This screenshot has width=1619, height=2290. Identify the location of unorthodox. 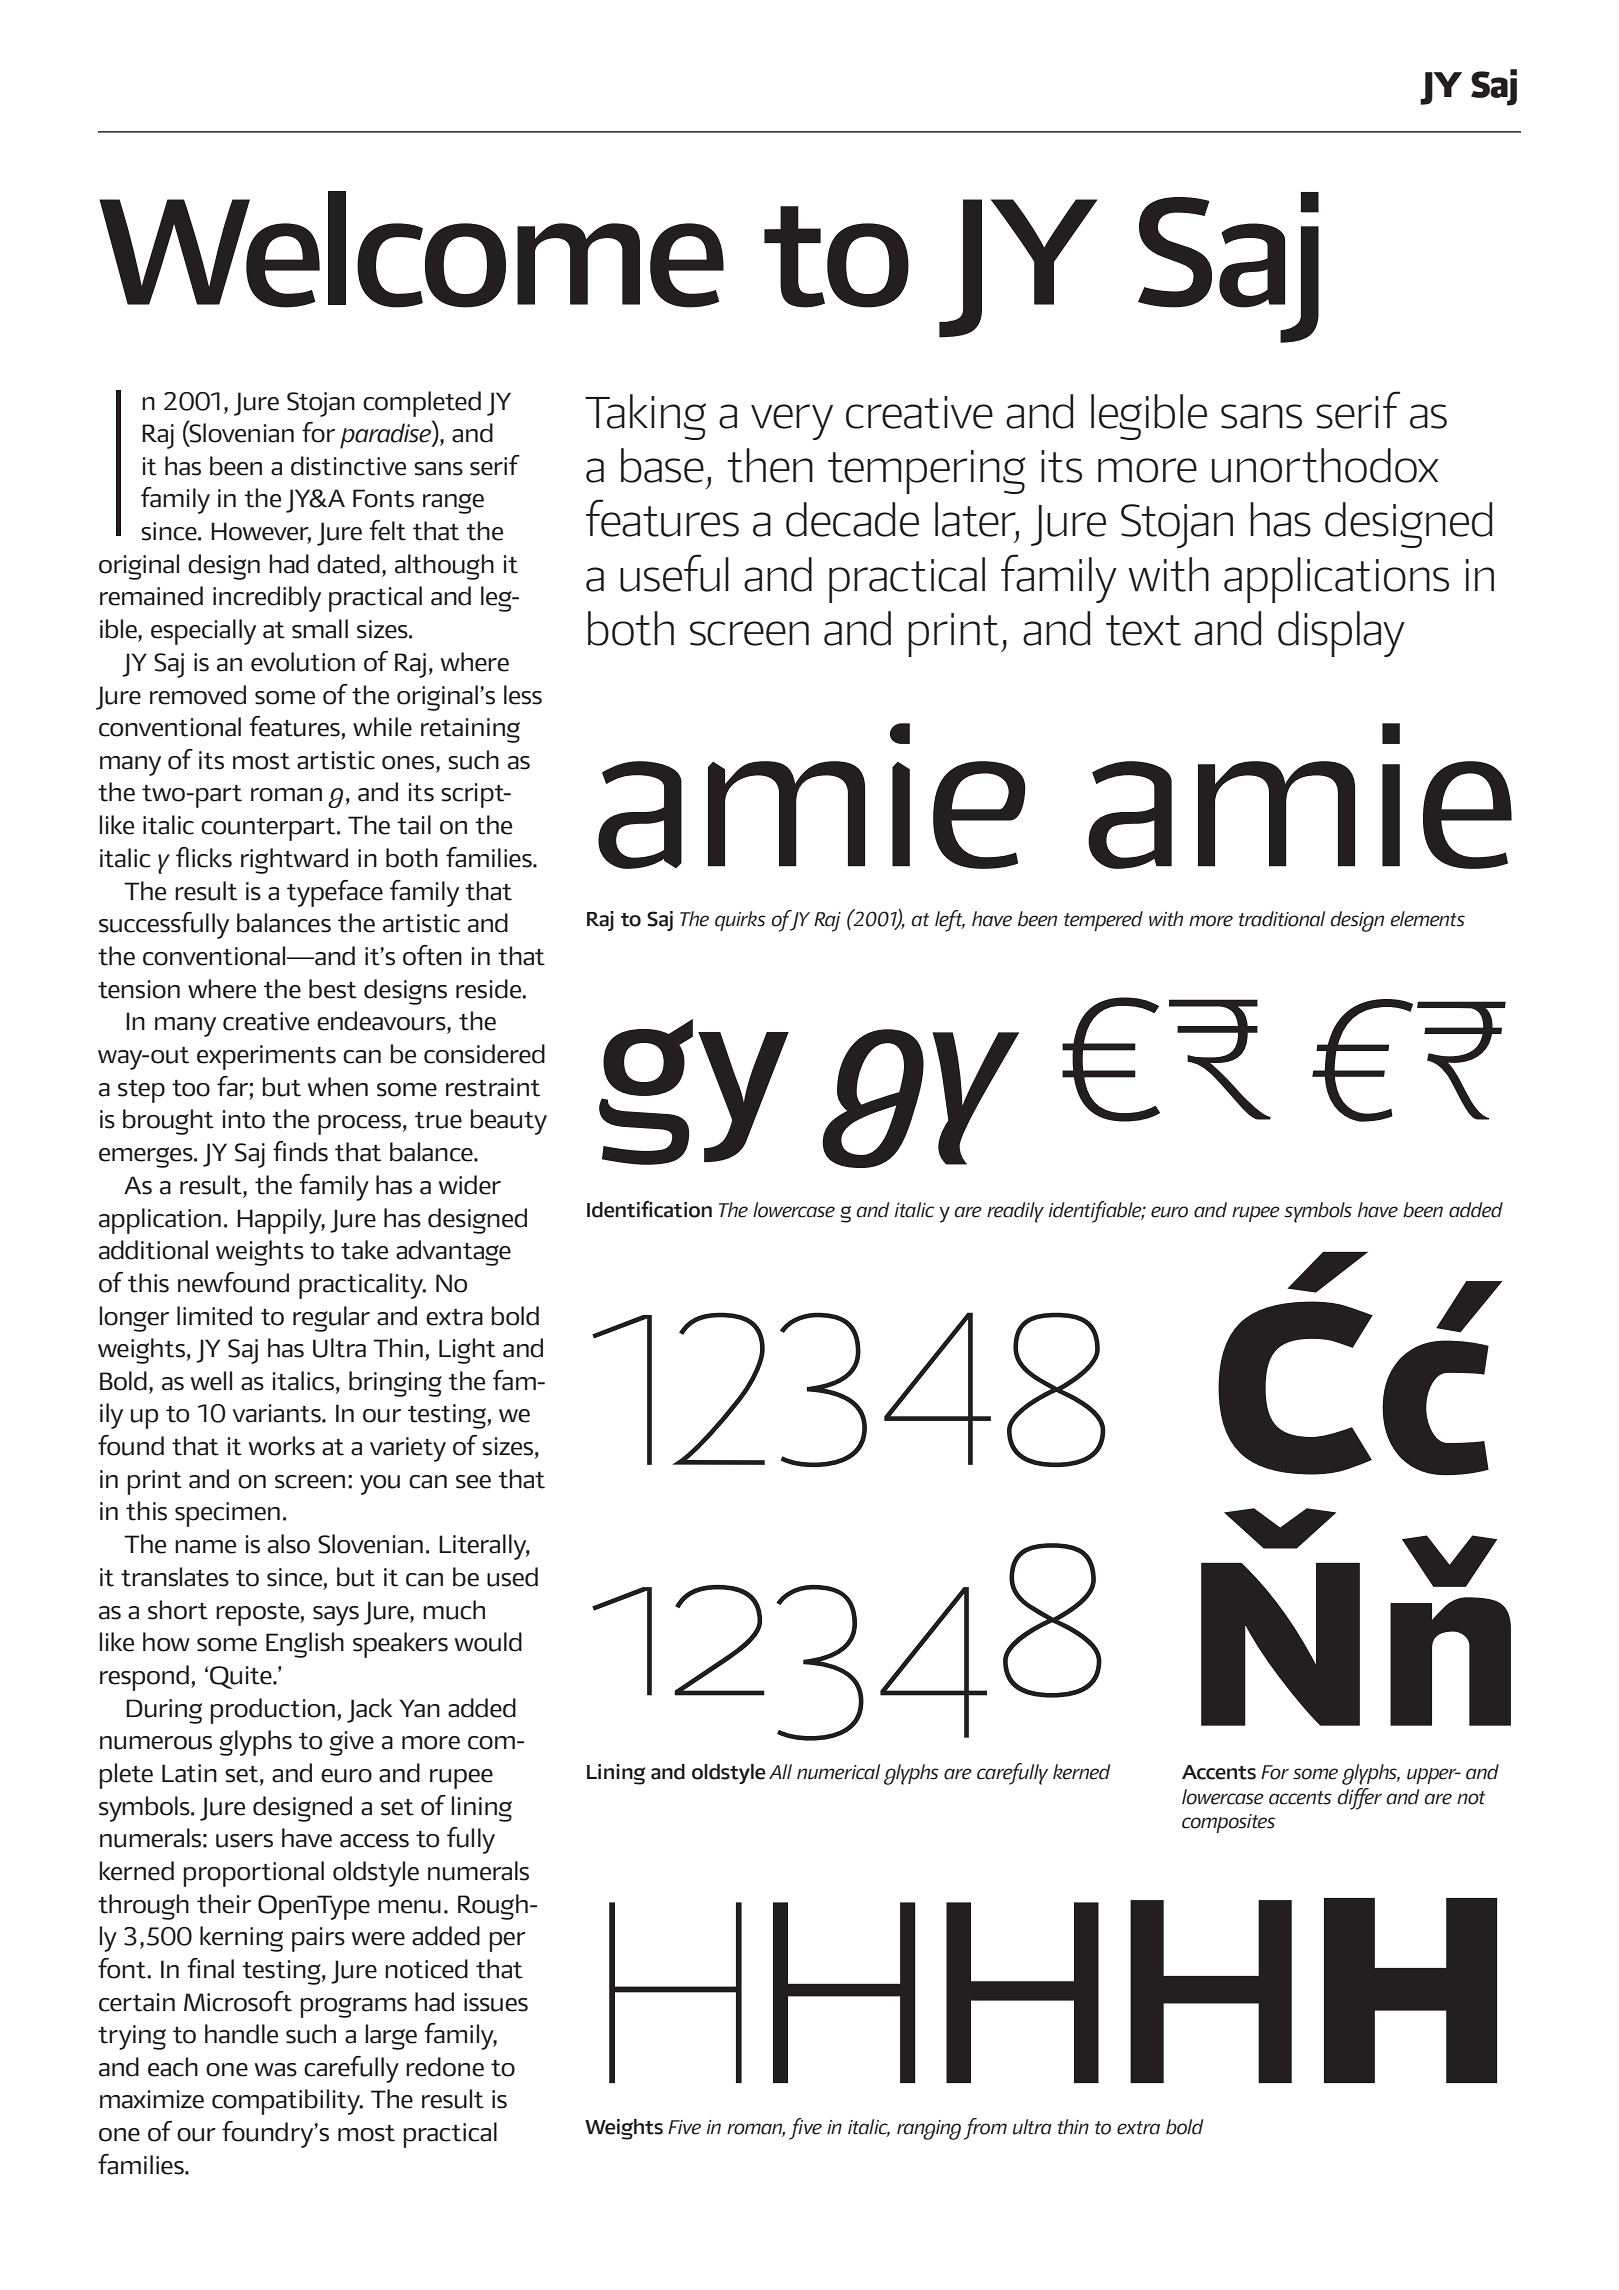
(1325, 465).
